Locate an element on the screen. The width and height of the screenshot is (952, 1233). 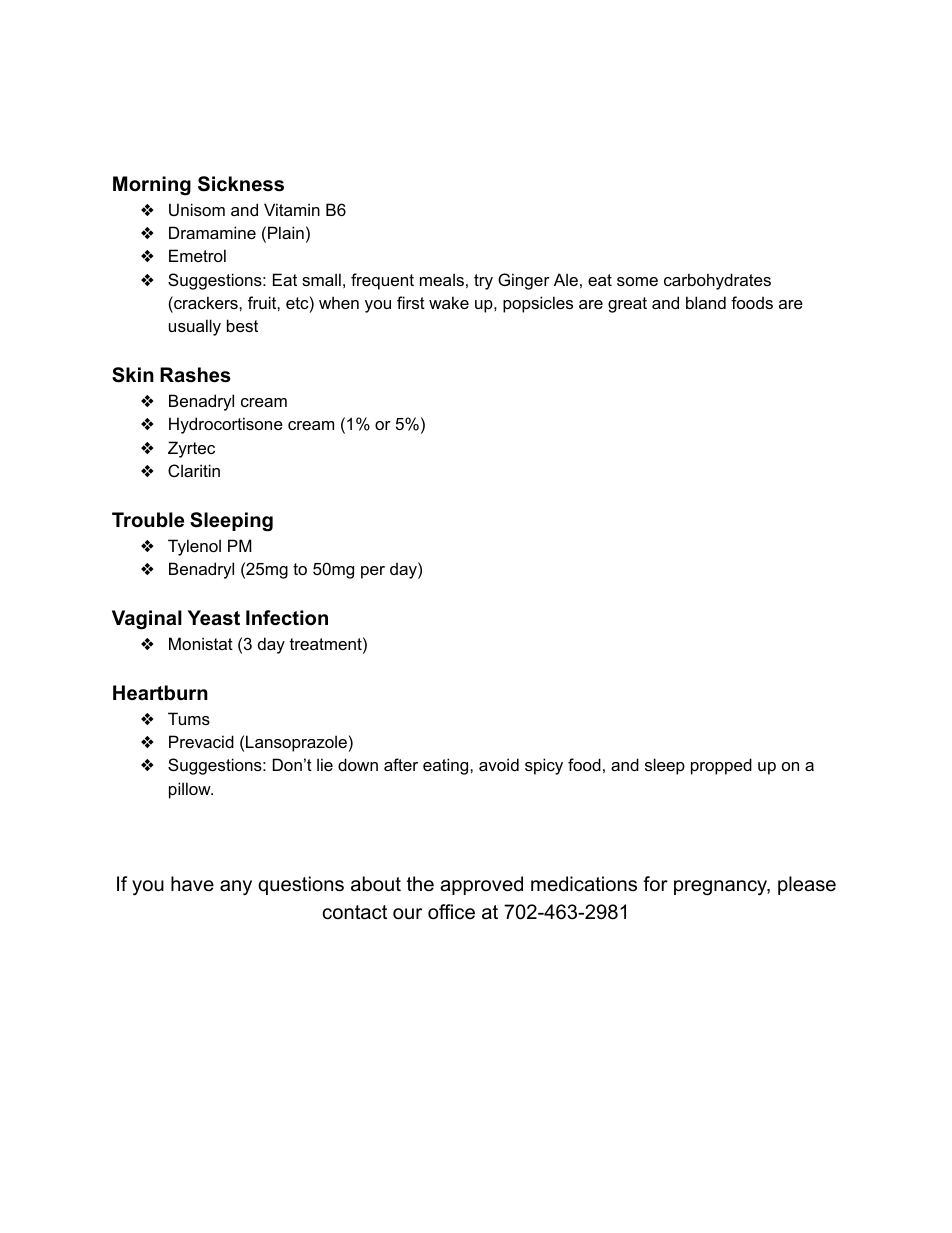
Tylenol is located at coordinates (194, 547).
